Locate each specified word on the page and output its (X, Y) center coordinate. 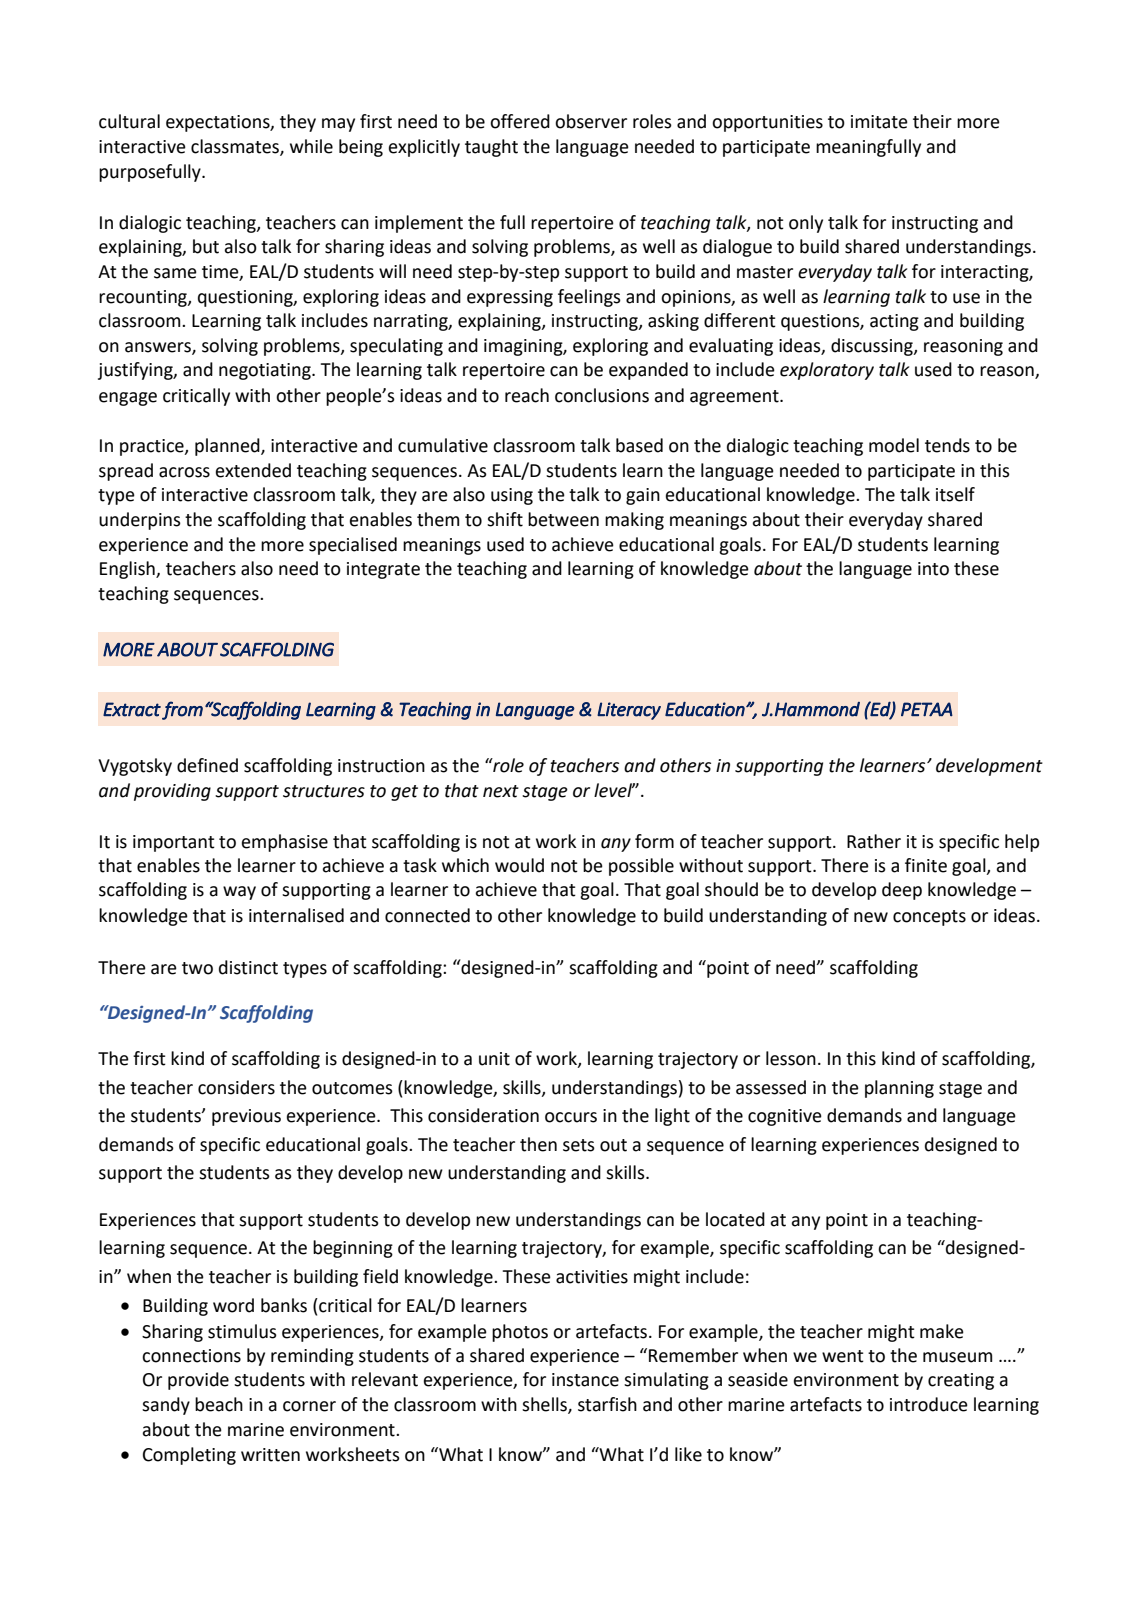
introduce (929, 1404)
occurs (571, 1117)
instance (585, 1380)
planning (899, 1089)
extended (253, 470)
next (501, 791)
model (894, 445)
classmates (236, 147)
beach (219, 1404)
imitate (879, 122)
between (563, 519)
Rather (874, 841)
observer (591, 121)
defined (207, 765)
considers (236, 1087)
